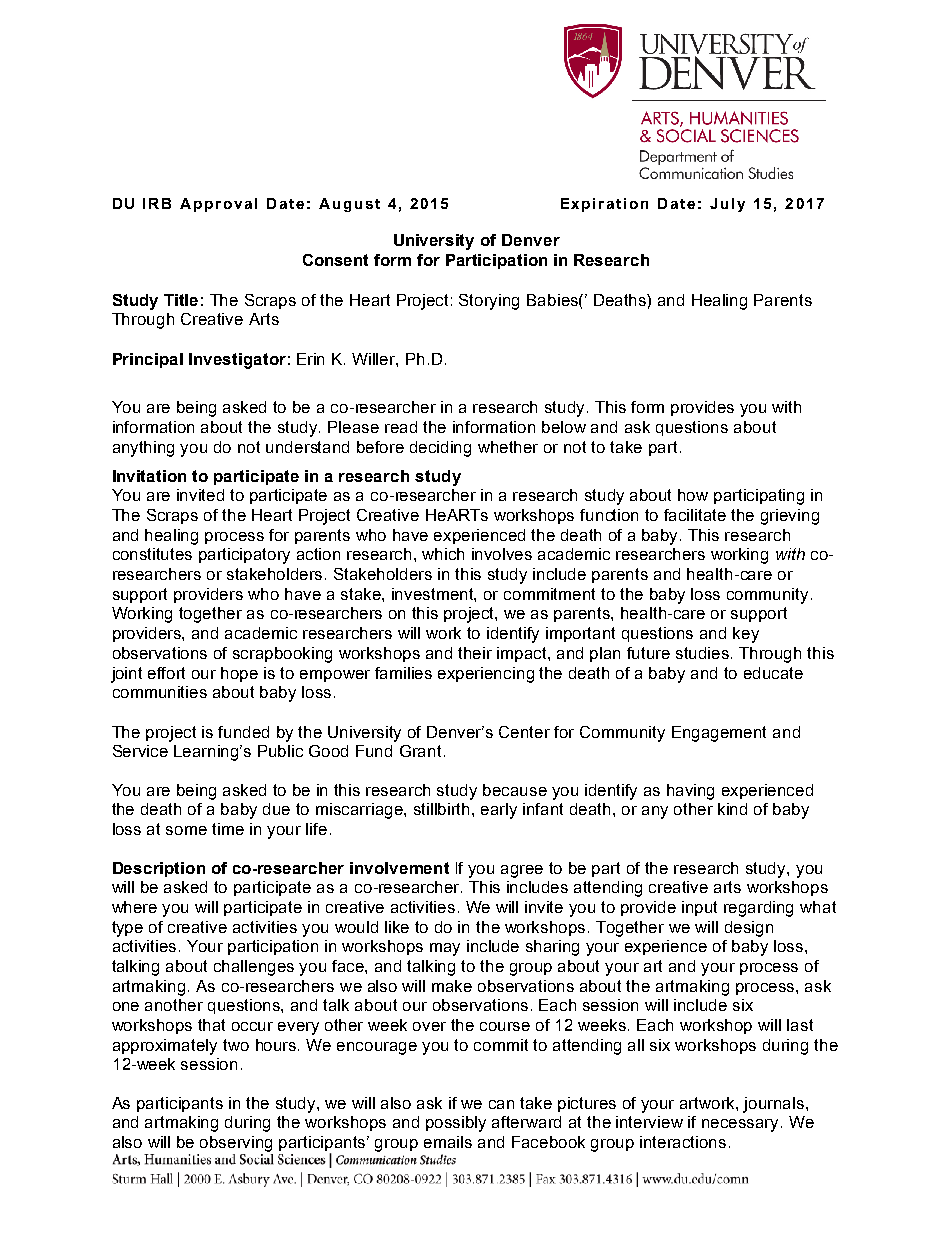  I want to click on Approval, so click(218, 205).
